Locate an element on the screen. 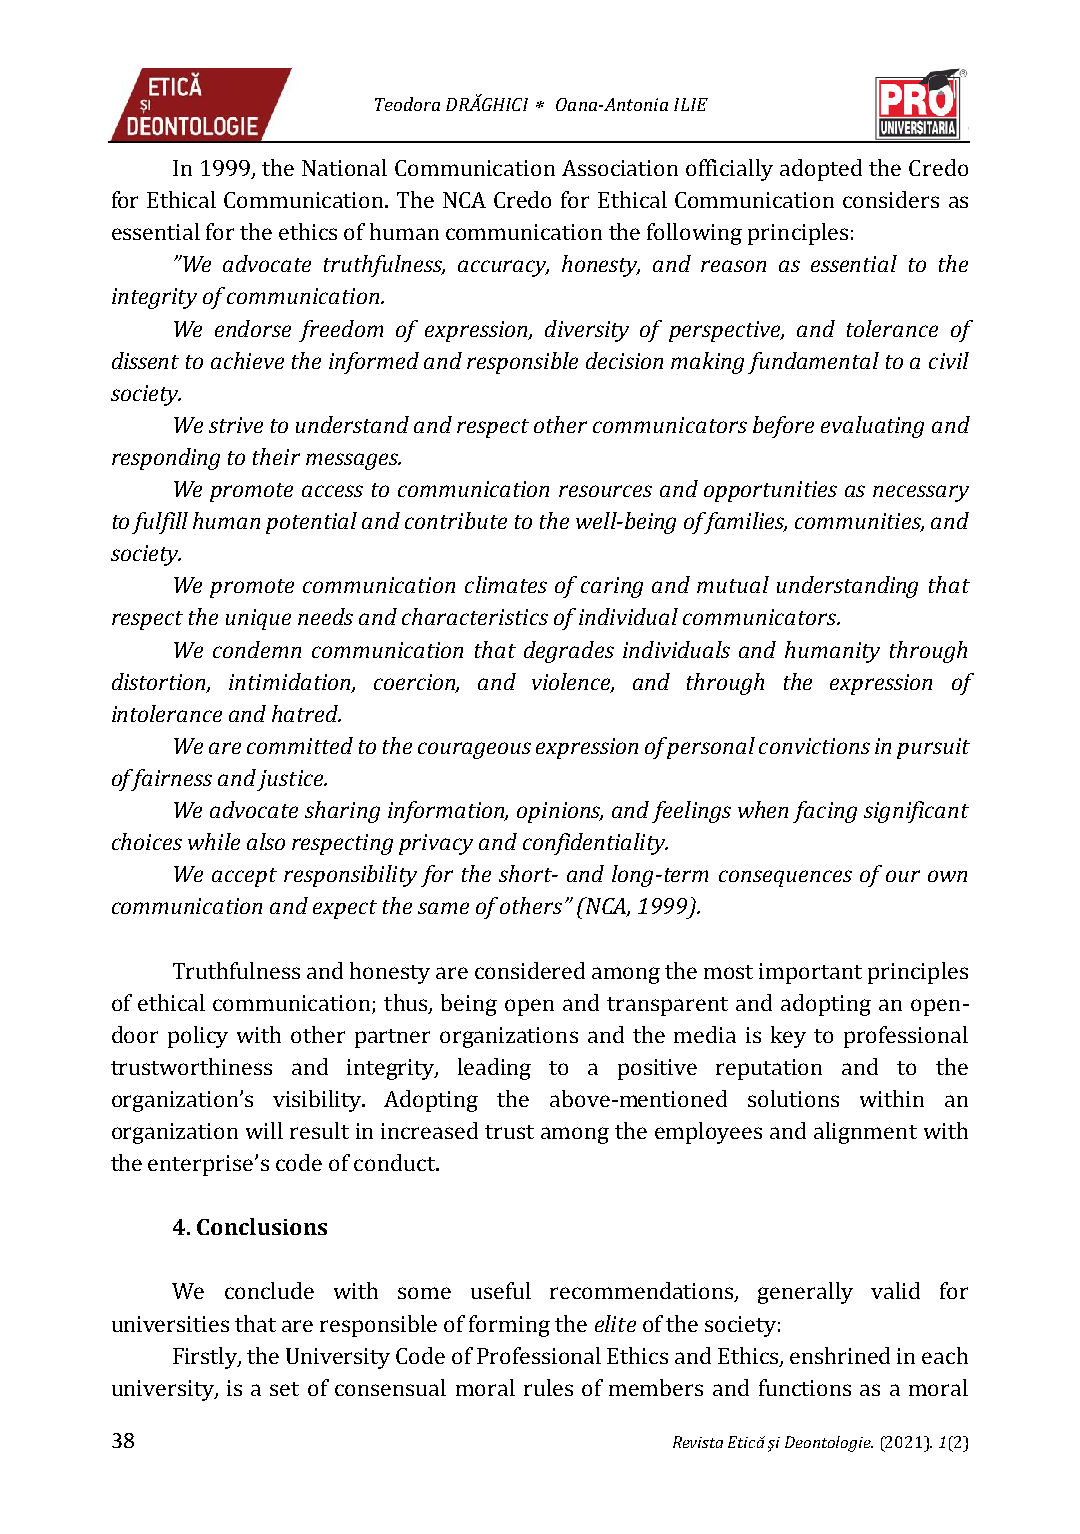  opinions is located at coordinates (560, 812).
